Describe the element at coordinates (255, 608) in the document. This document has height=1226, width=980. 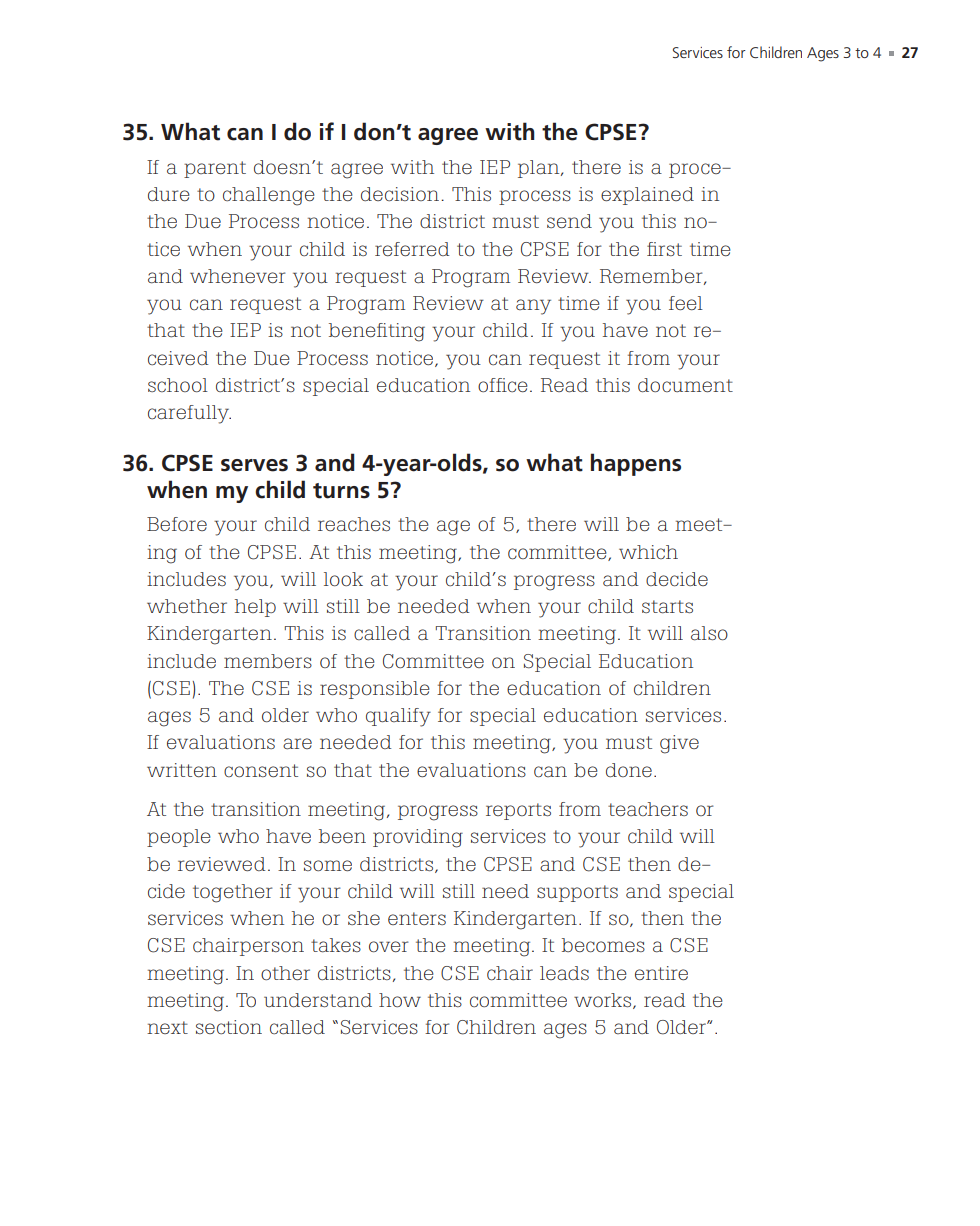
I see `help` at that location.
